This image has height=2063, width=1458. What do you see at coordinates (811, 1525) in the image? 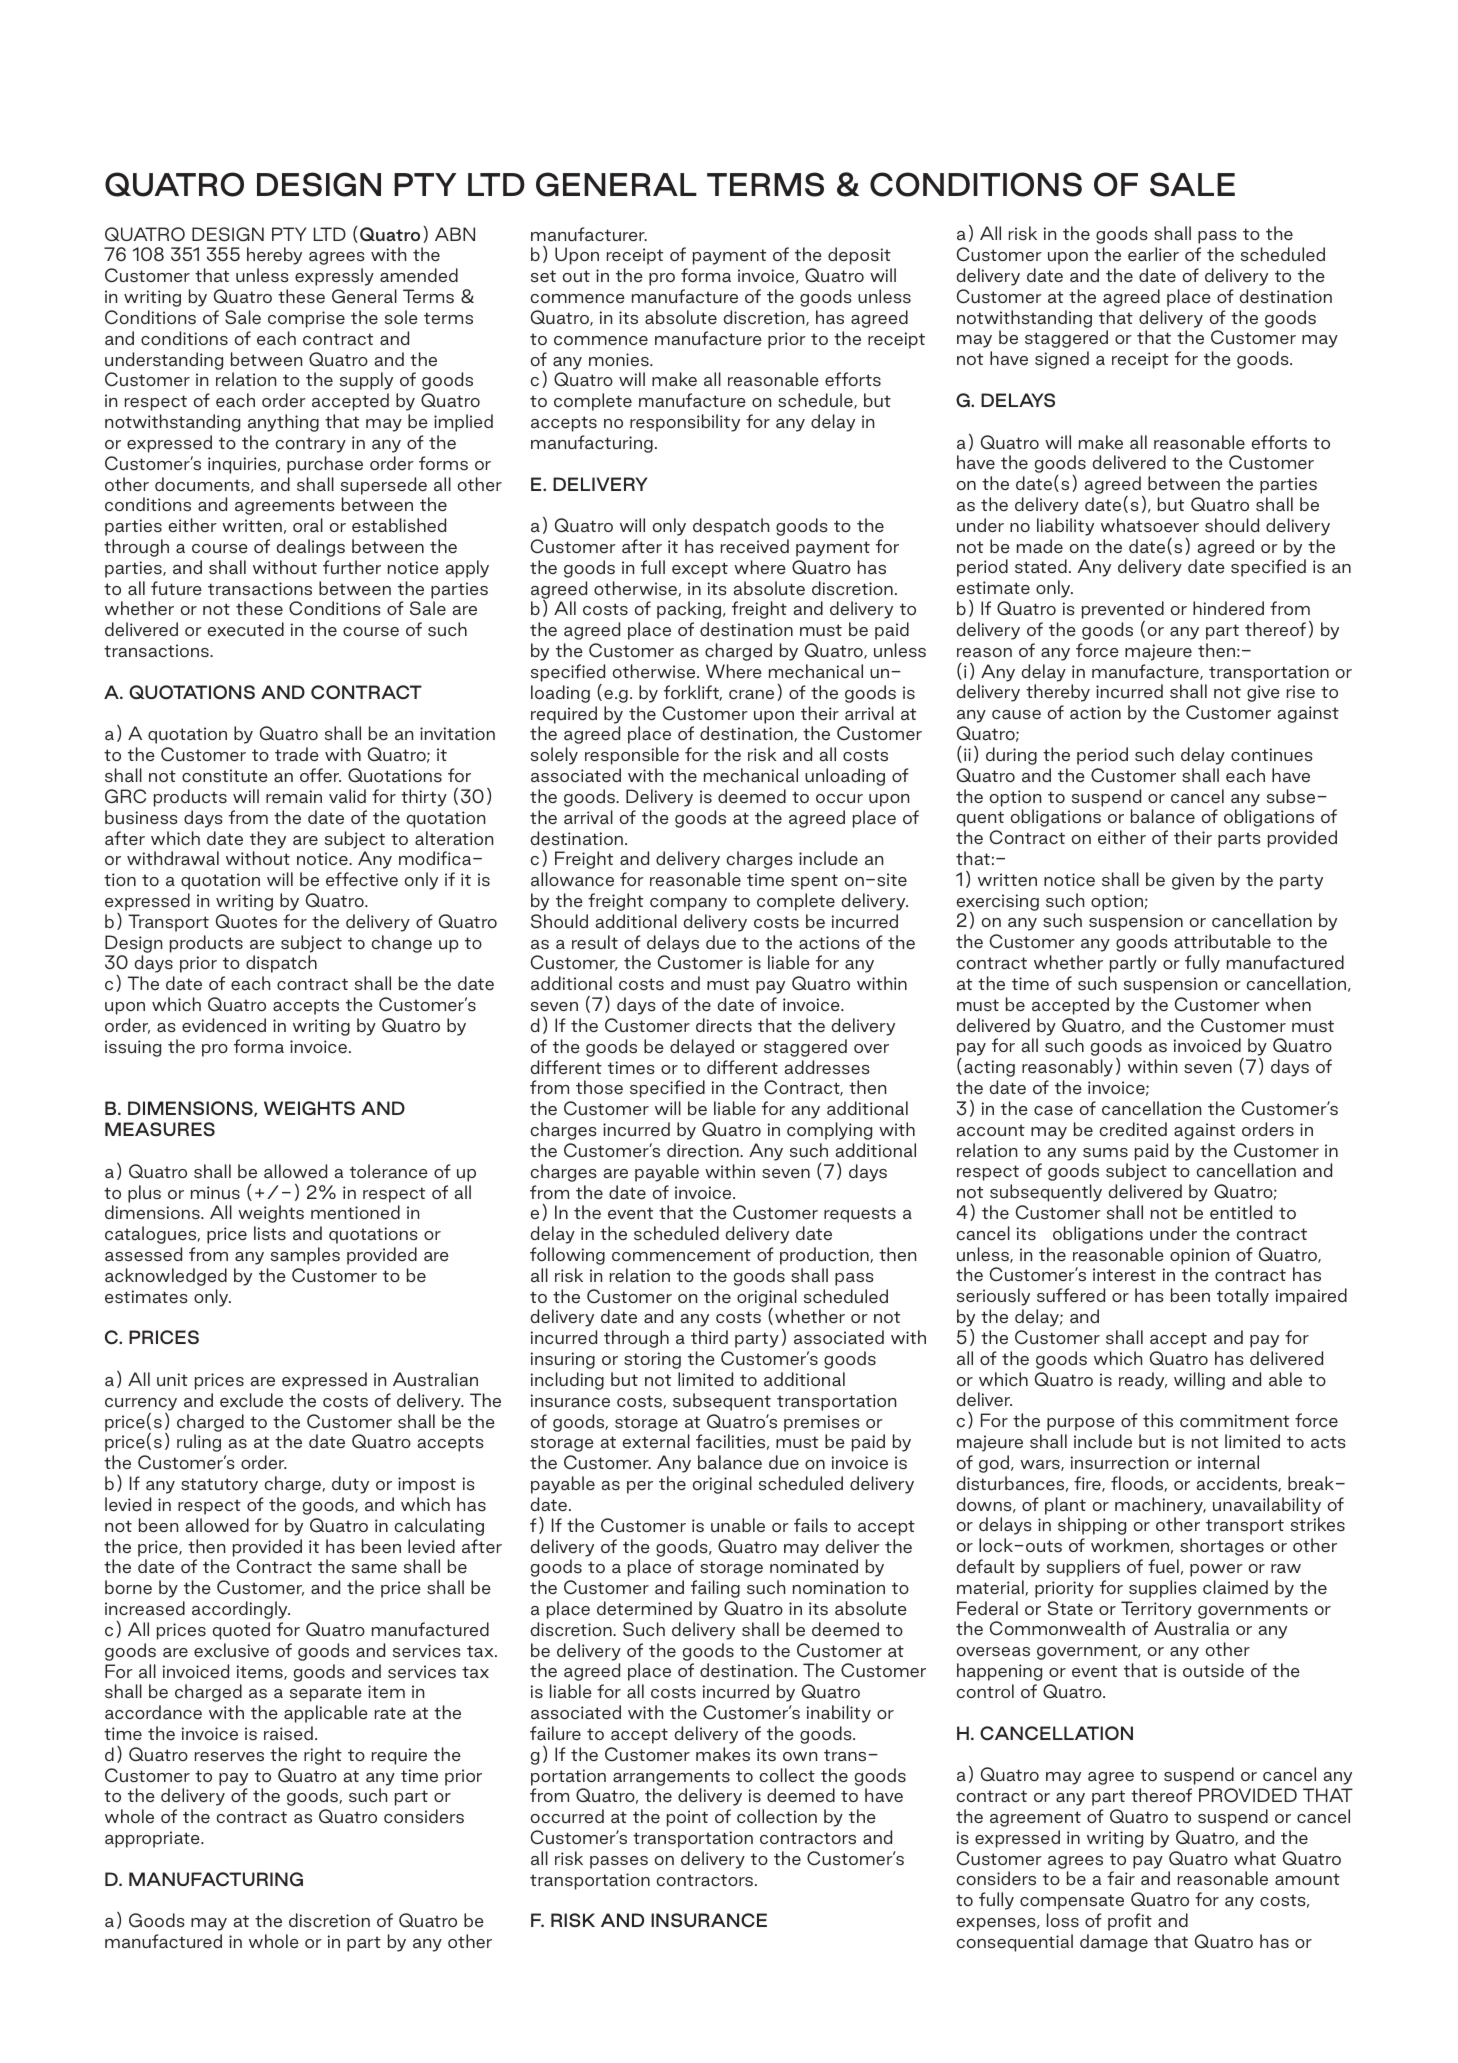
I see `fails` at bounding box center [811, 1525].
